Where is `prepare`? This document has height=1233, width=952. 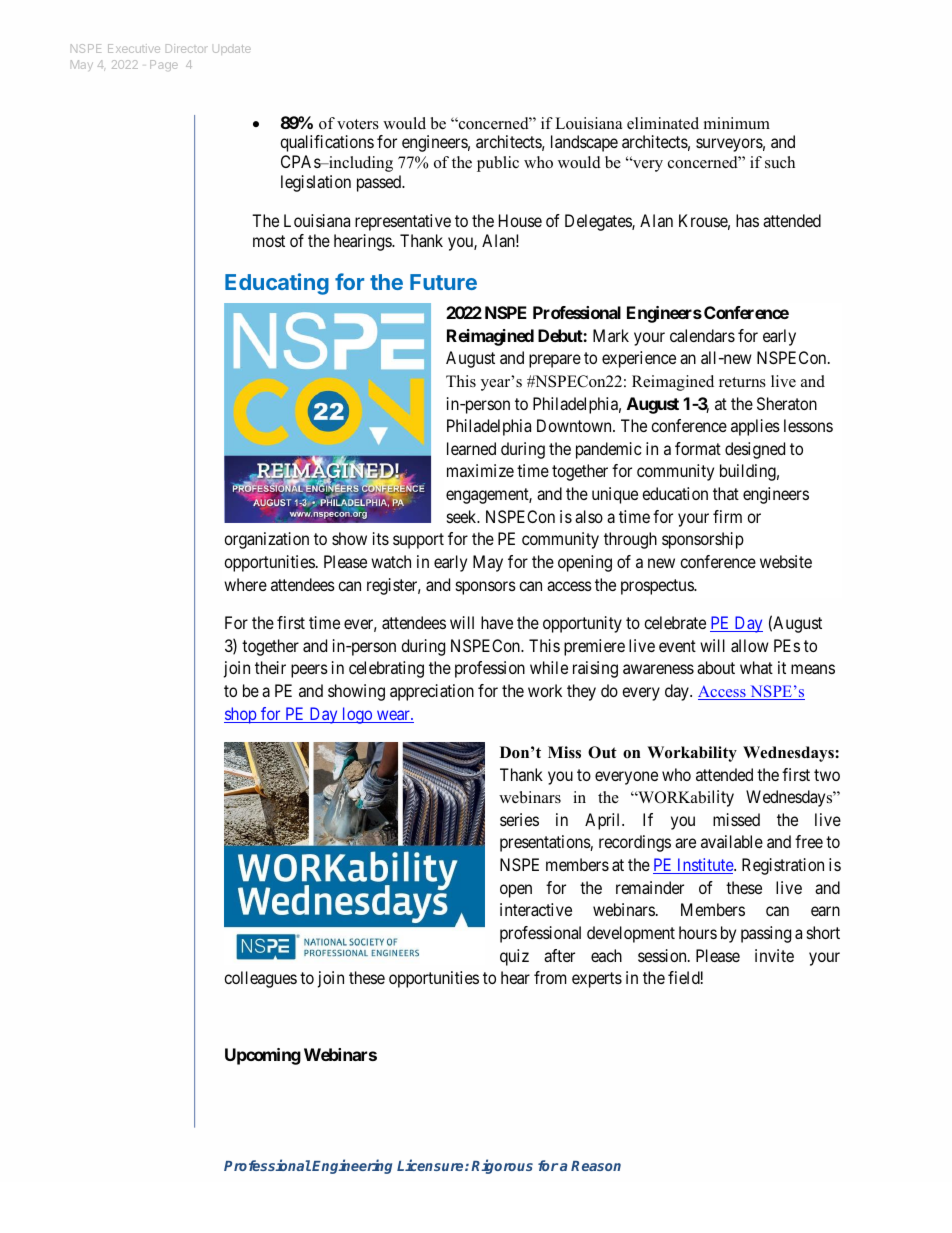 prepare is located at coordinates (555, 361).
